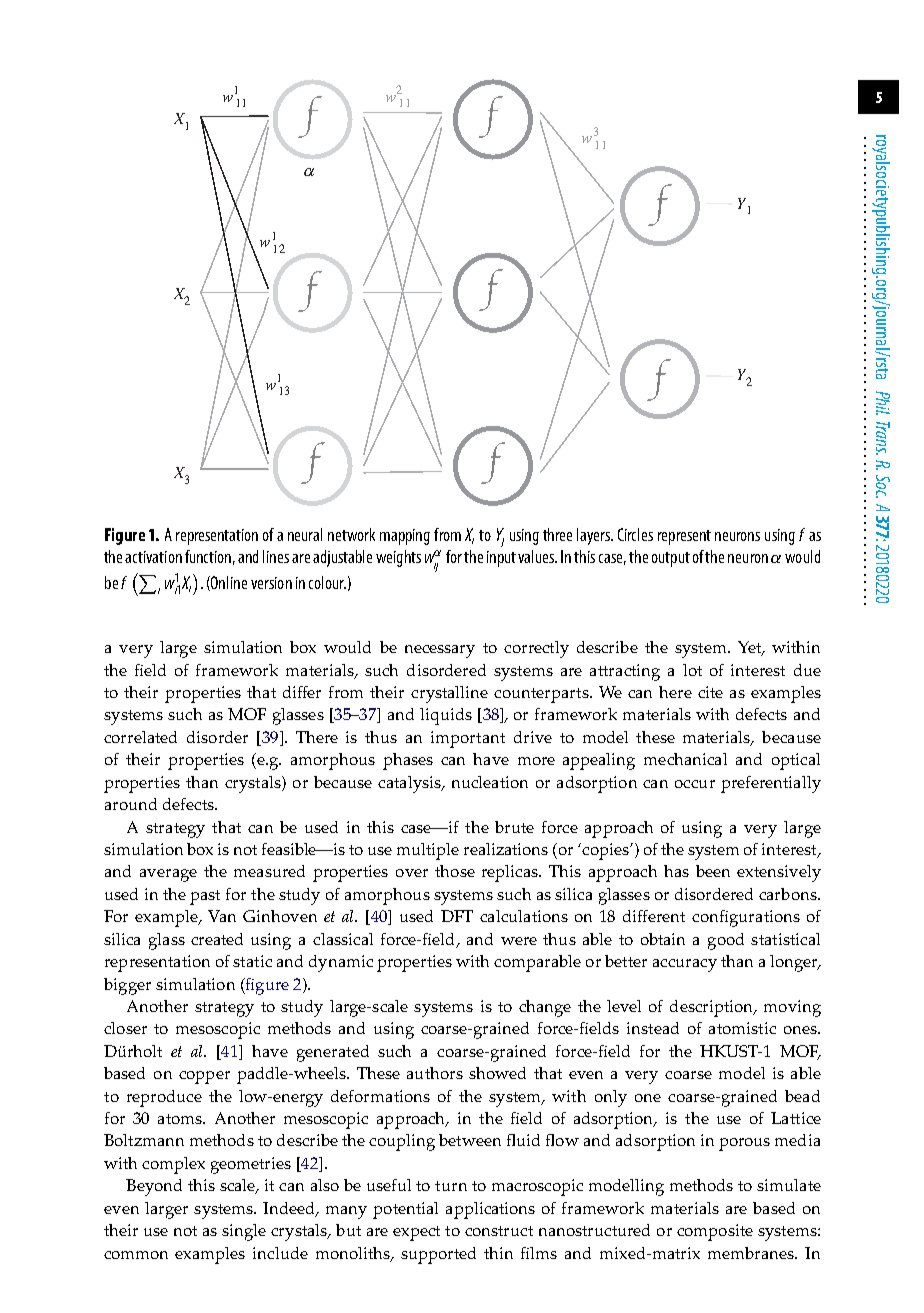 The image size is (924, 1313). What do you see at coordinates (713, 871) in the image?
I see `been` at bounding box center [713, 871].
